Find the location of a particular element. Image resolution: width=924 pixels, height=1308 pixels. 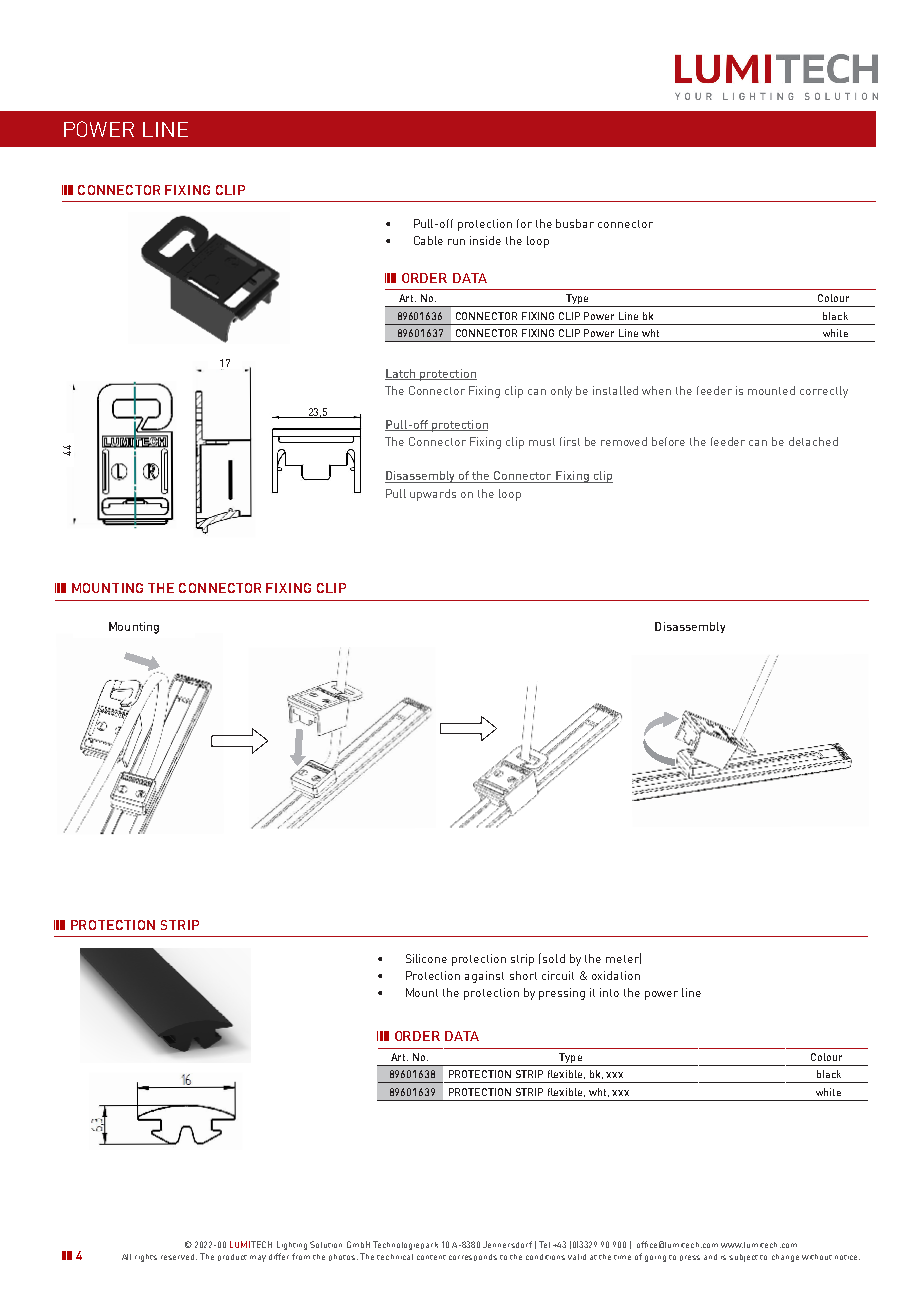

Silicone is located at coordinates (426, 958).
